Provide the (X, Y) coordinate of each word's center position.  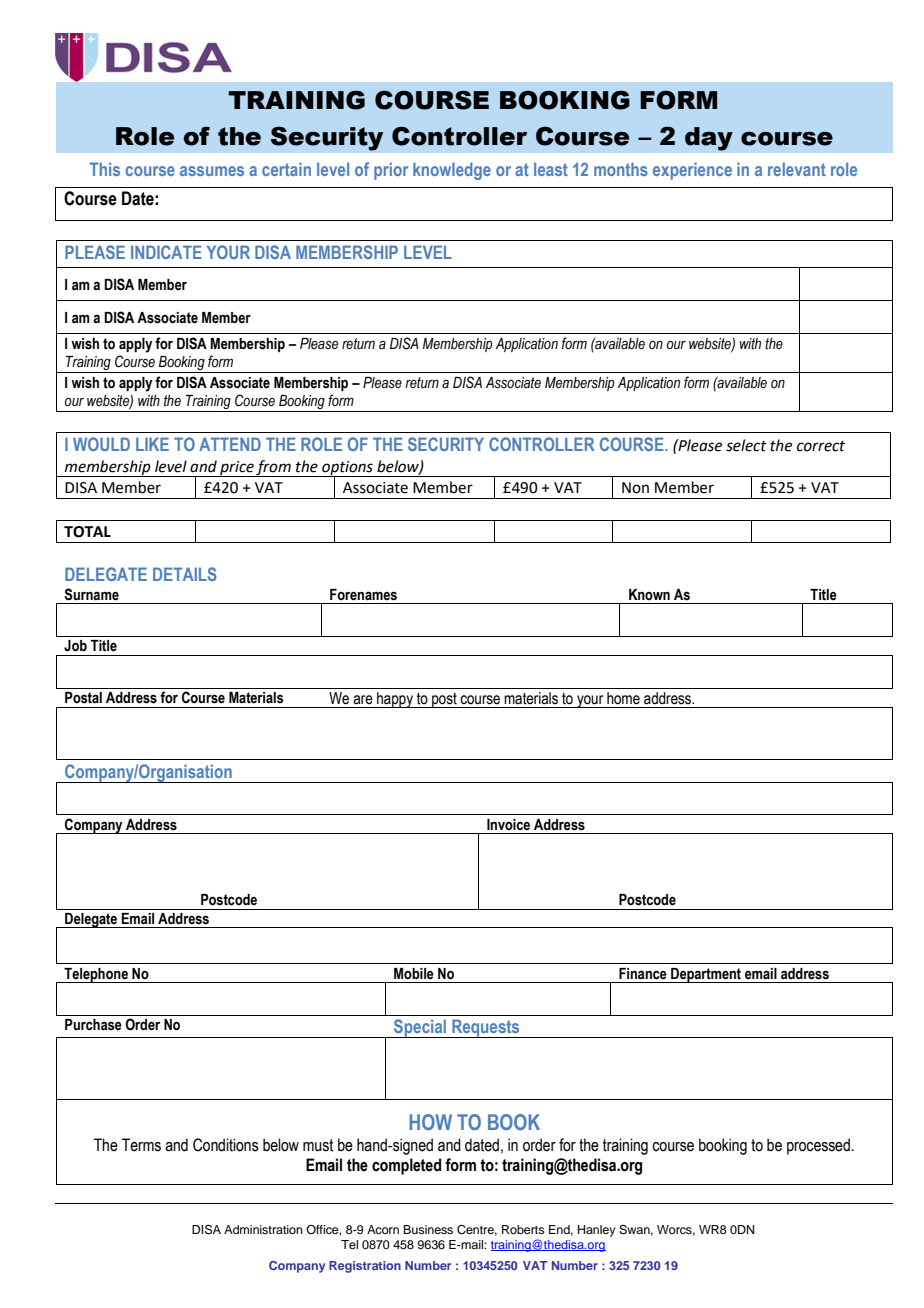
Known (649, 595)
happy (395, 700)
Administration (263, 1229)
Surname (91, 594)
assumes (212, 171)
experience (692, 171)
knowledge (452, 171)
